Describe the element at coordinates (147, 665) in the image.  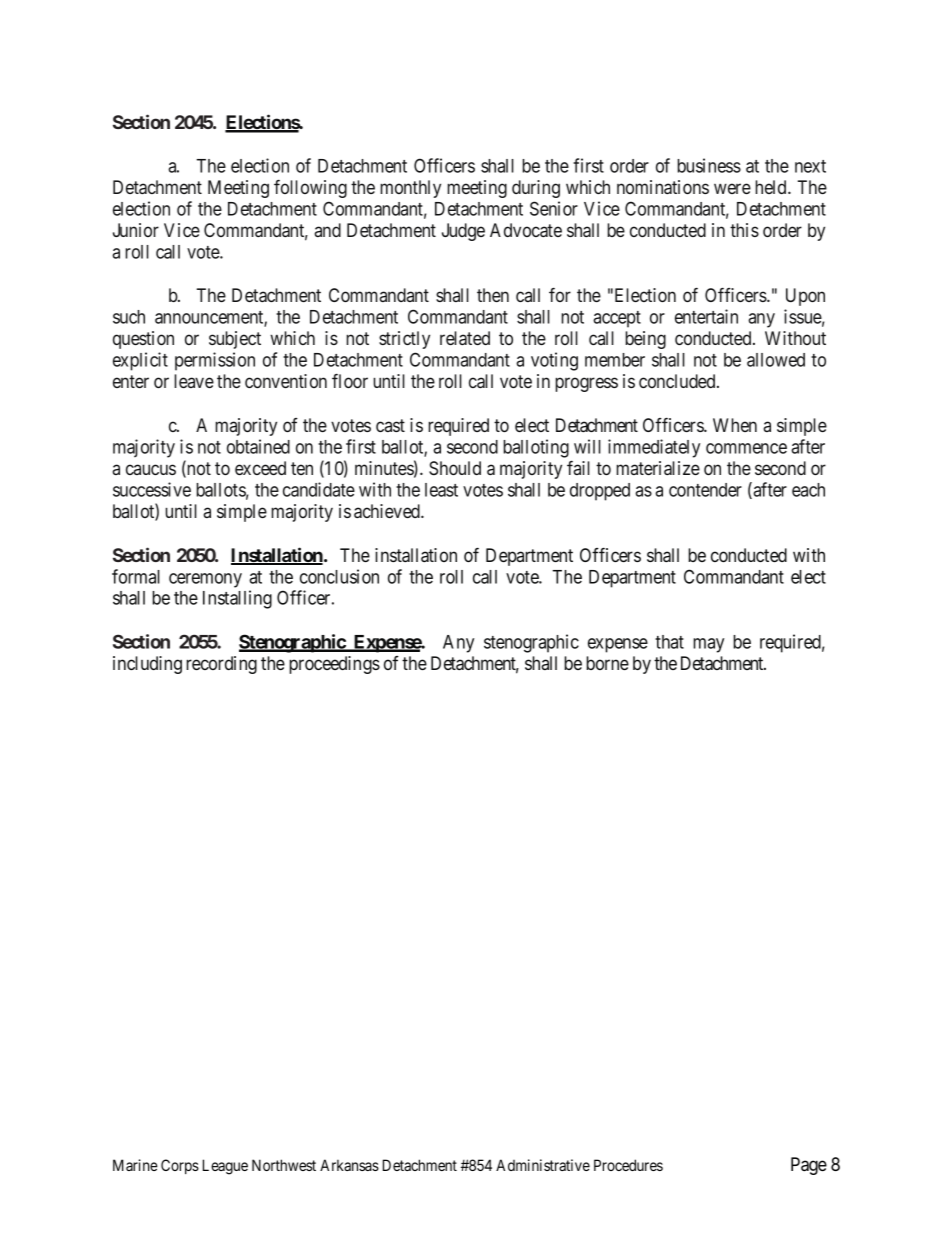
I see `including` at that location.
